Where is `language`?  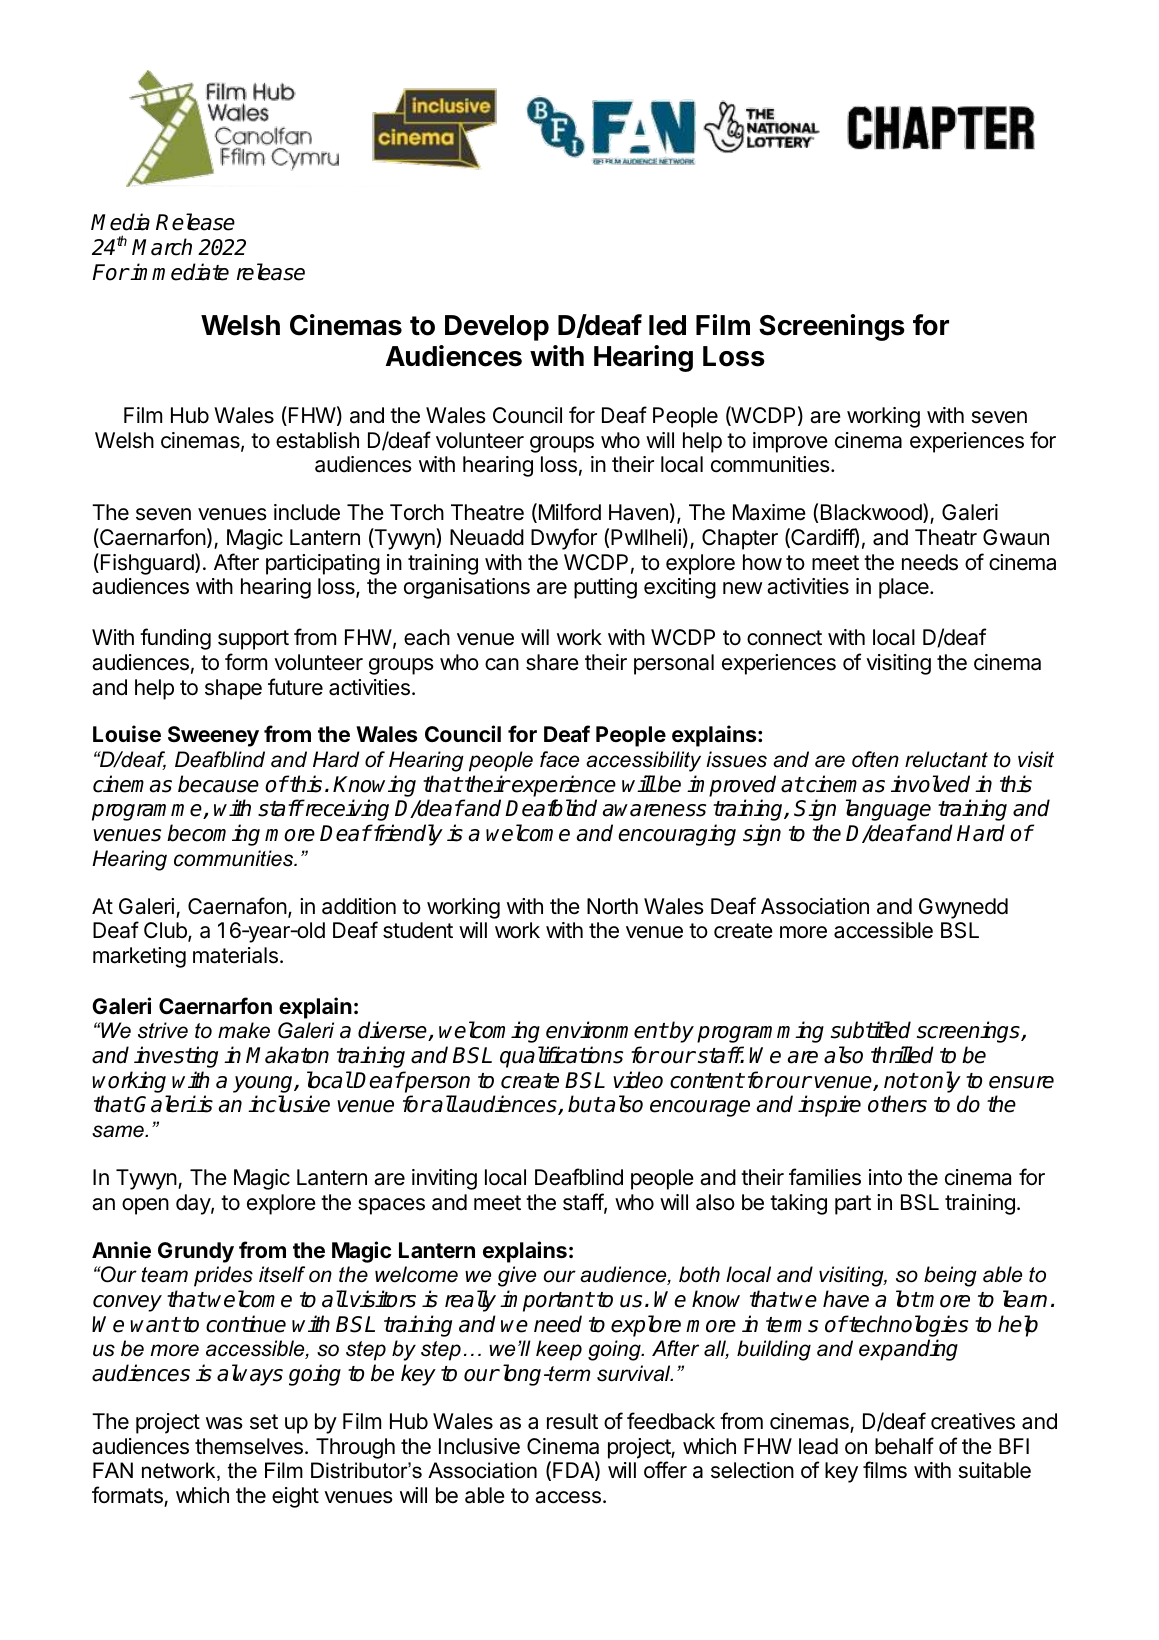
language is located at coordinates (888, 810).
